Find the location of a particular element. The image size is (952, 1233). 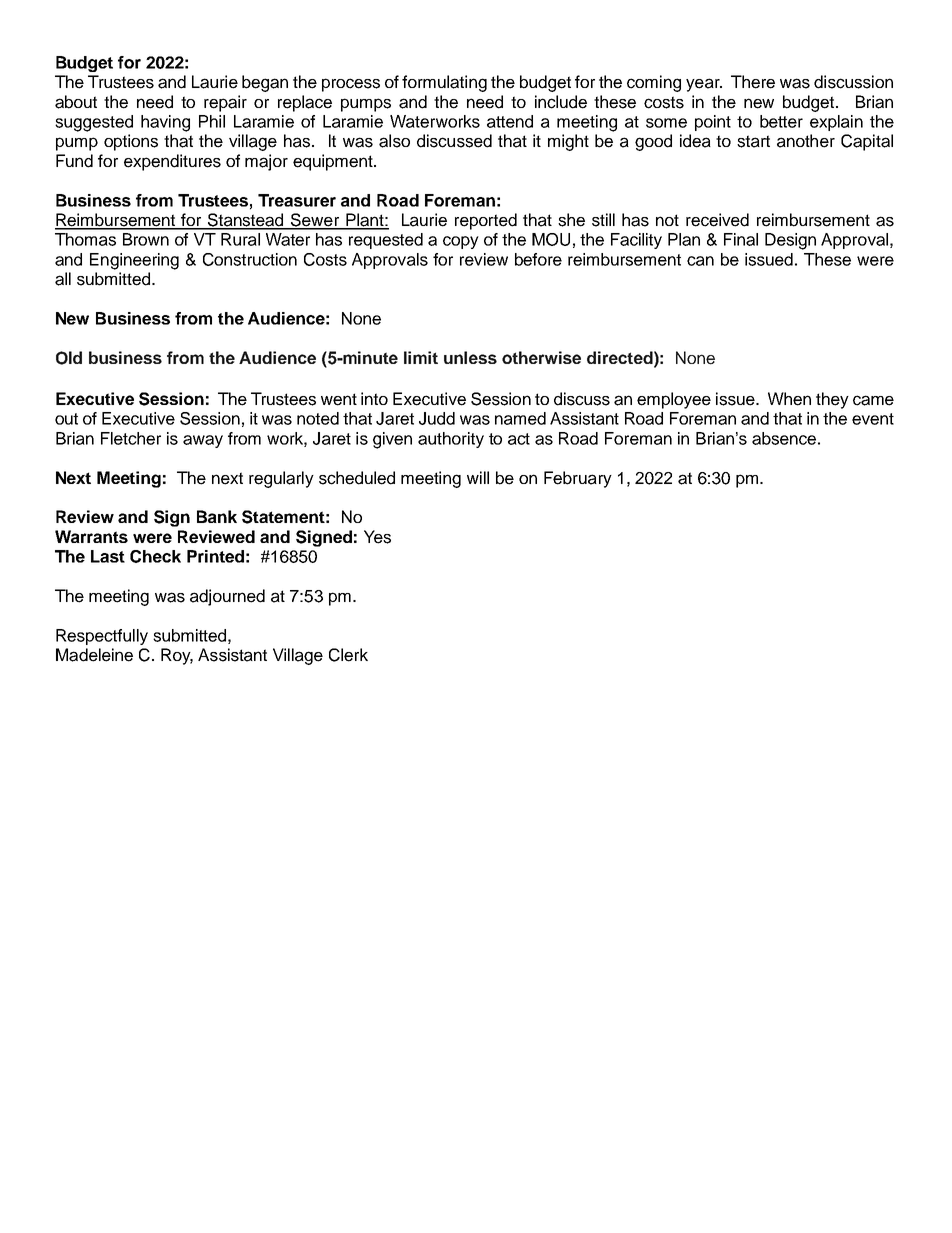

Old is located at coordinates (69, 358).
